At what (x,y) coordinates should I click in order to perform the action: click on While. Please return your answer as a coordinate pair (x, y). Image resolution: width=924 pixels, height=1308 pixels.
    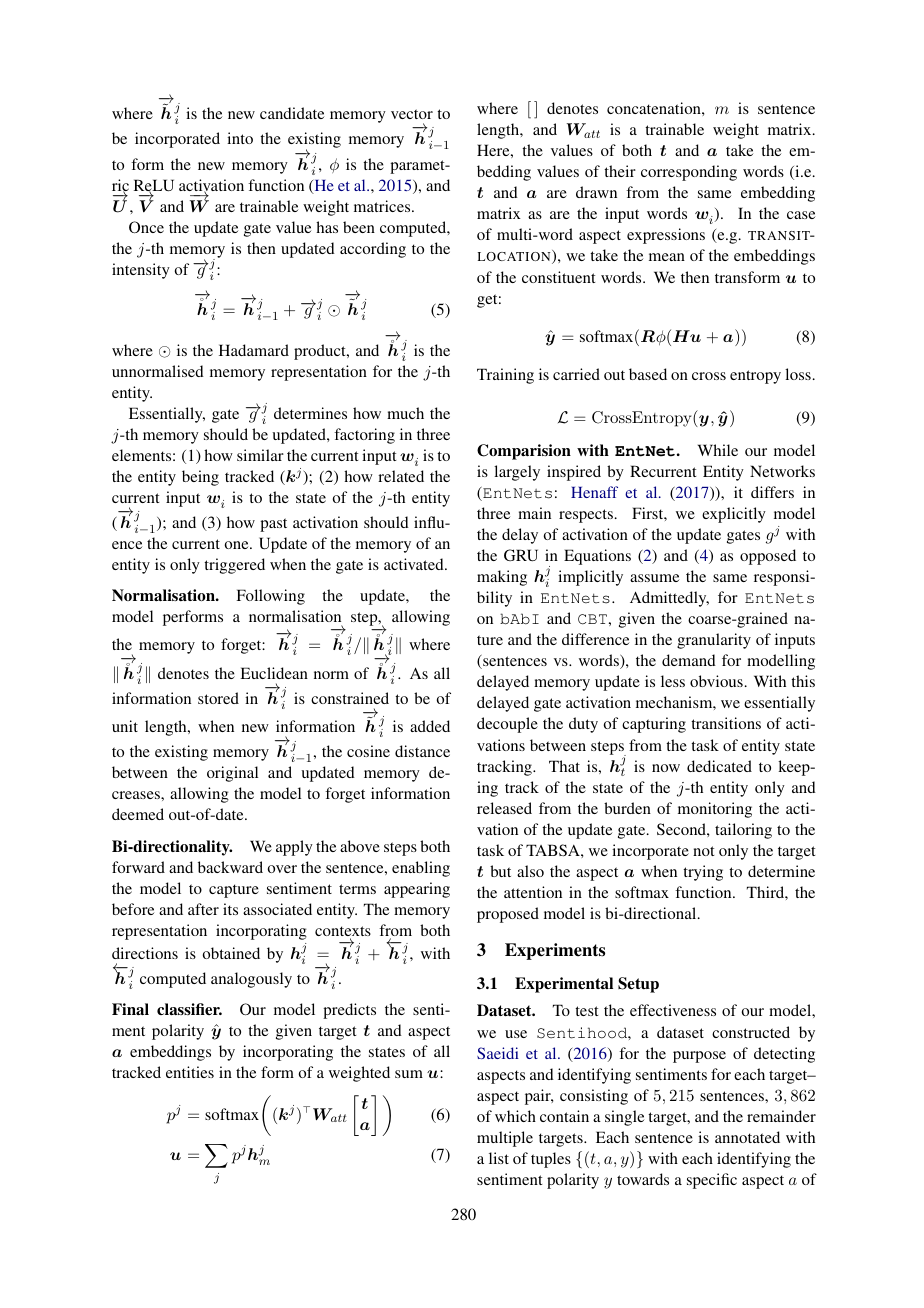
    Looking at the image, I should click on (718, 450).
